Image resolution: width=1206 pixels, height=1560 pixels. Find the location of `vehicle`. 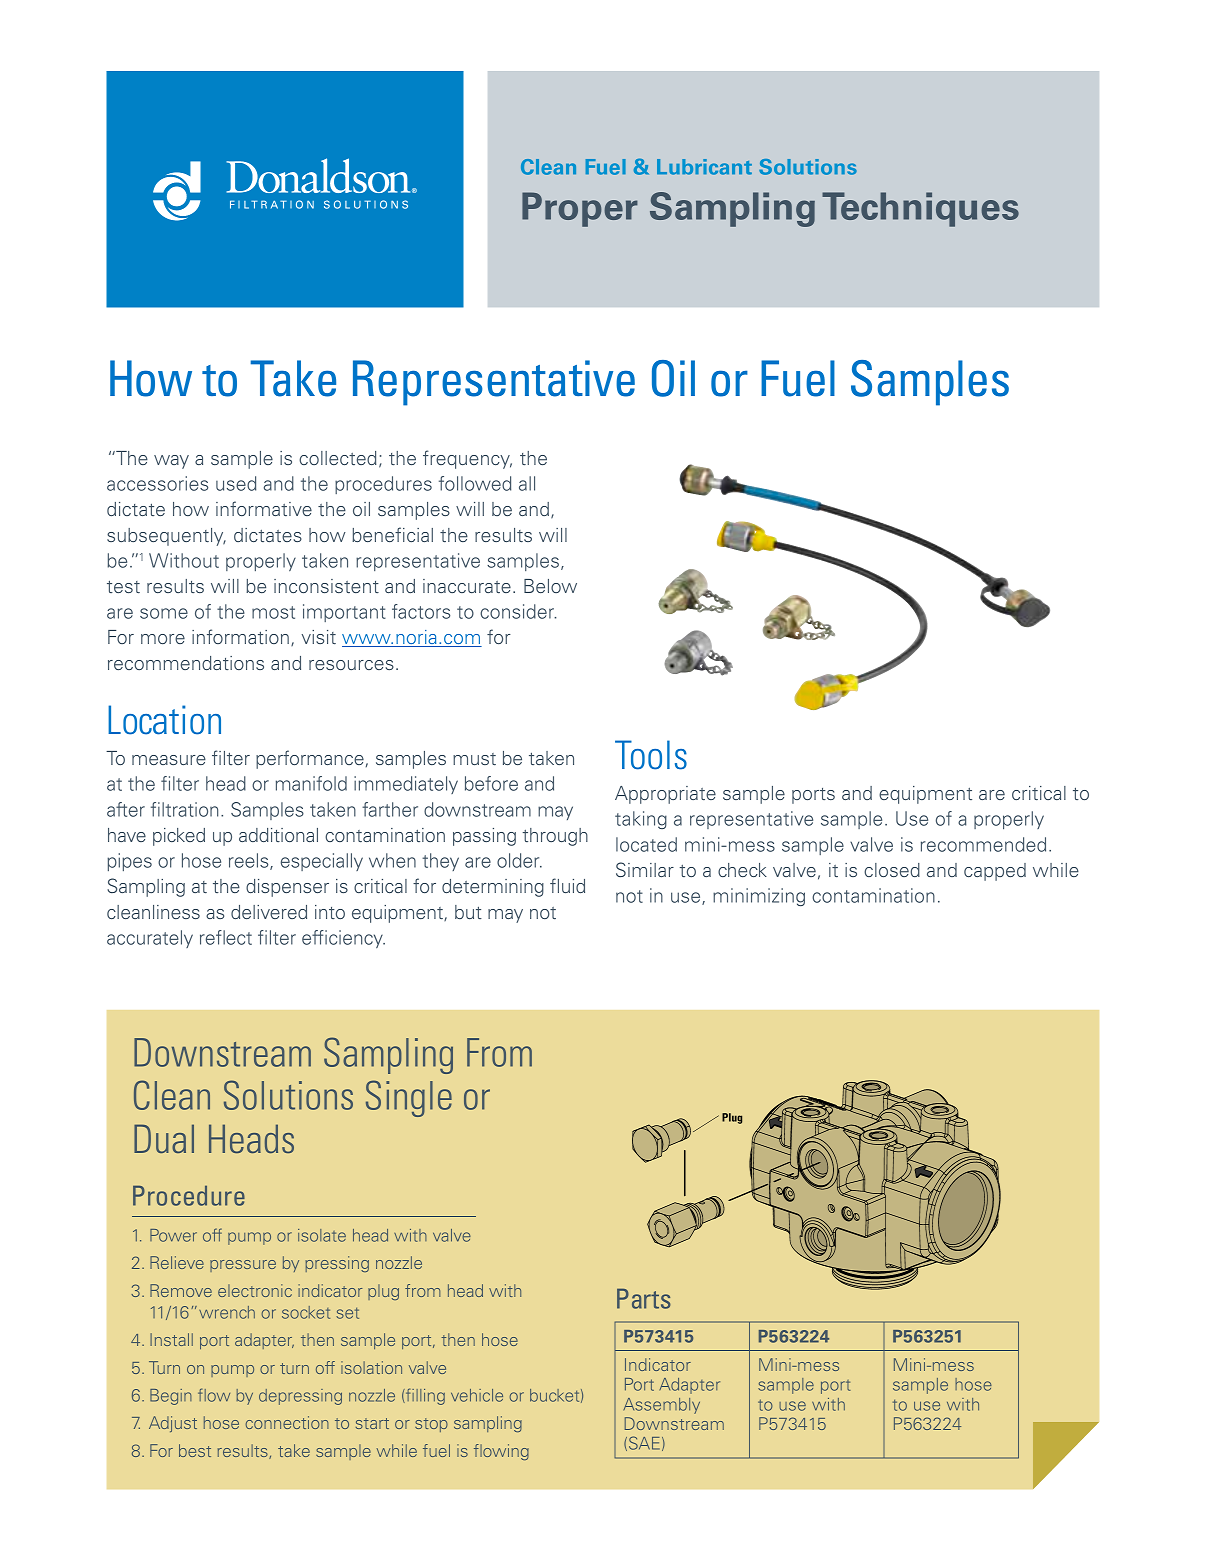

vehicle is located at coordinates (477, 1395).
